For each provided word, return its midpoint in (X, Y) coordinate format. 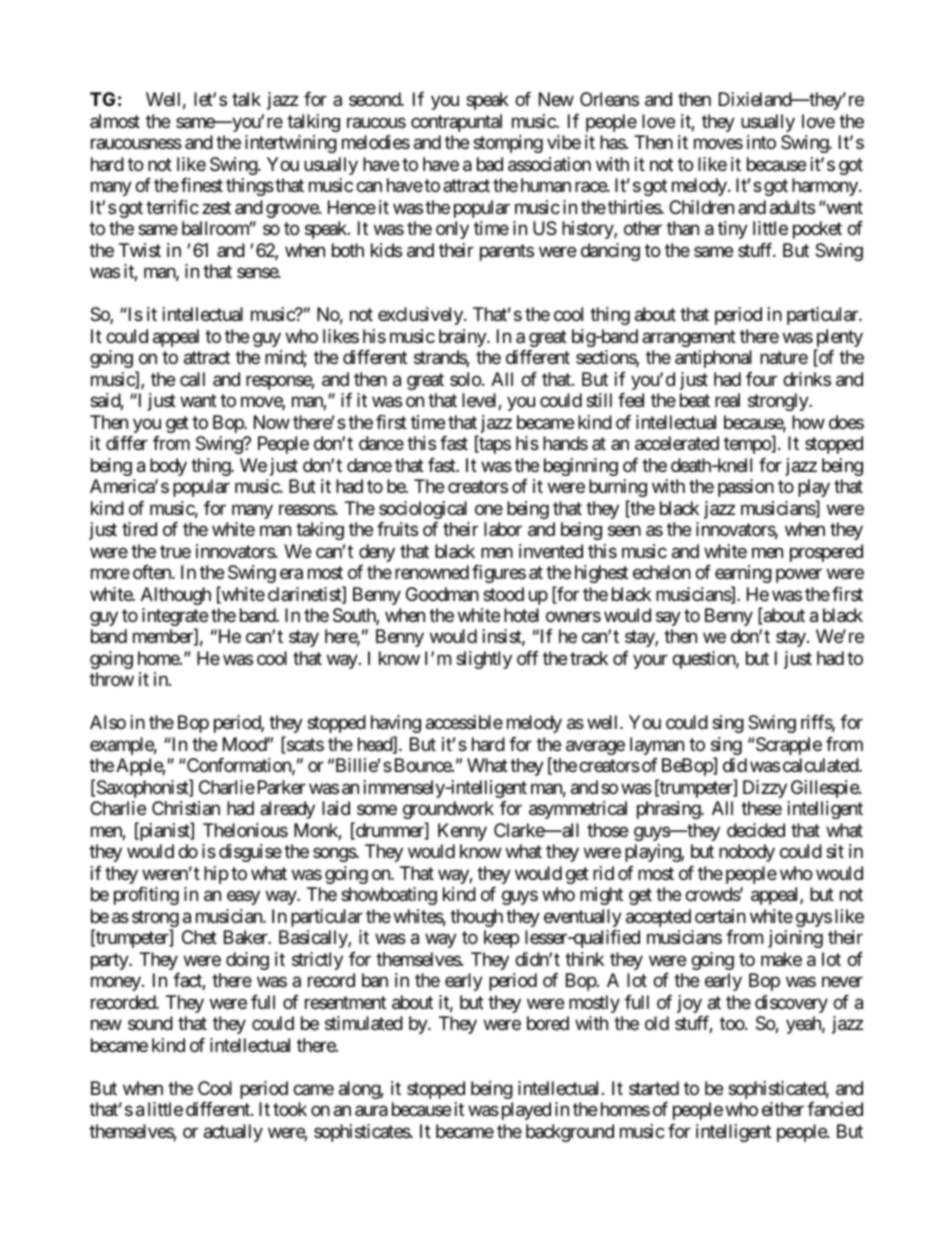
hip (216, 875)
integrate (175, 618)
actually (233, 1133)
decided (756, 830)
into (761, 142)
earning (743, 574)
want (198, 401)
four (761, 379)
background (570, 1133)
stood (503, 594)
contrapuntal (456, 123)
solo (465, 379)
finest (202, 185)
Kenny (462, 832)
